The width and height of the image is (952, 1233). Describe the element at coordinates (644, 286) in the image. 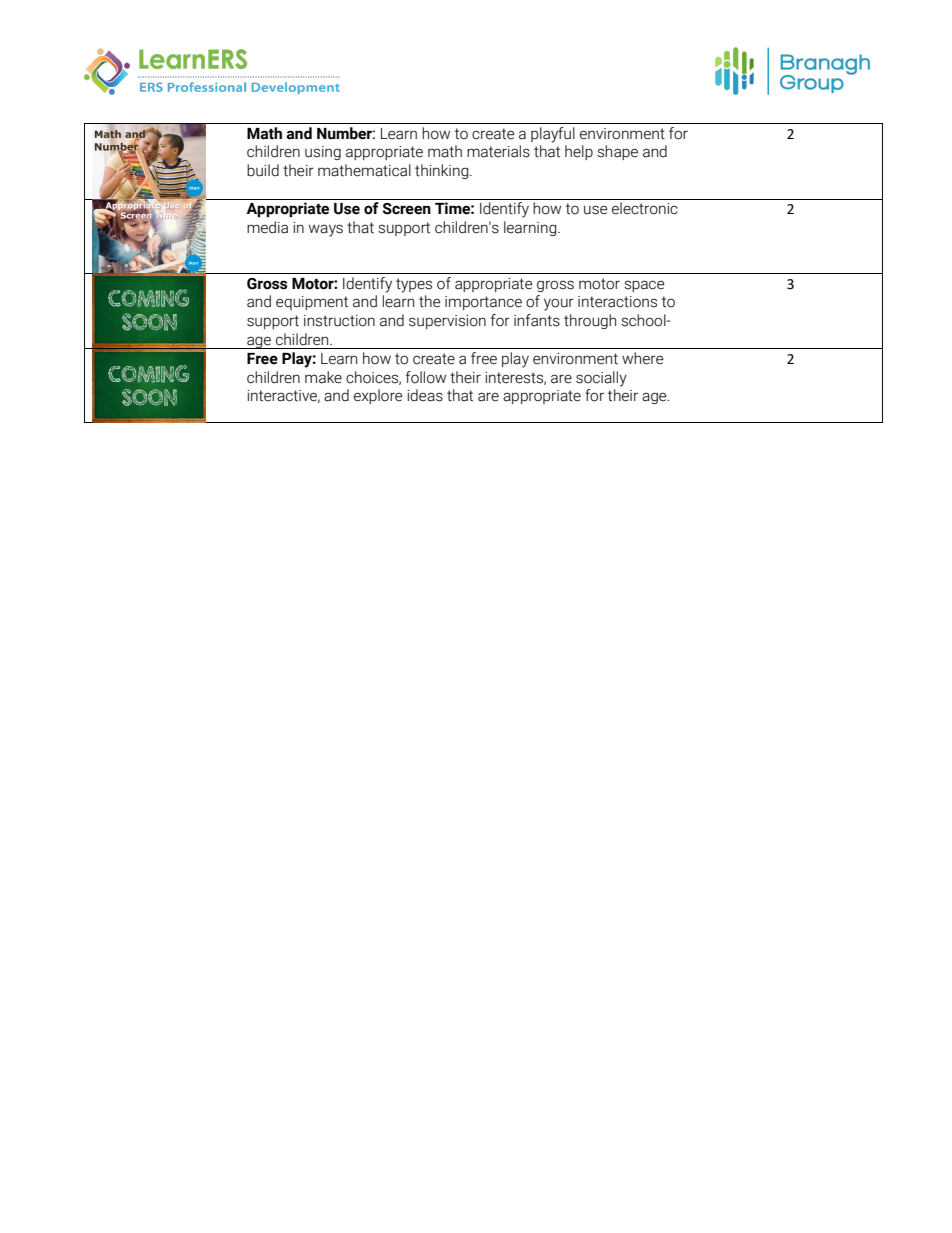

I see `space` at that location.
